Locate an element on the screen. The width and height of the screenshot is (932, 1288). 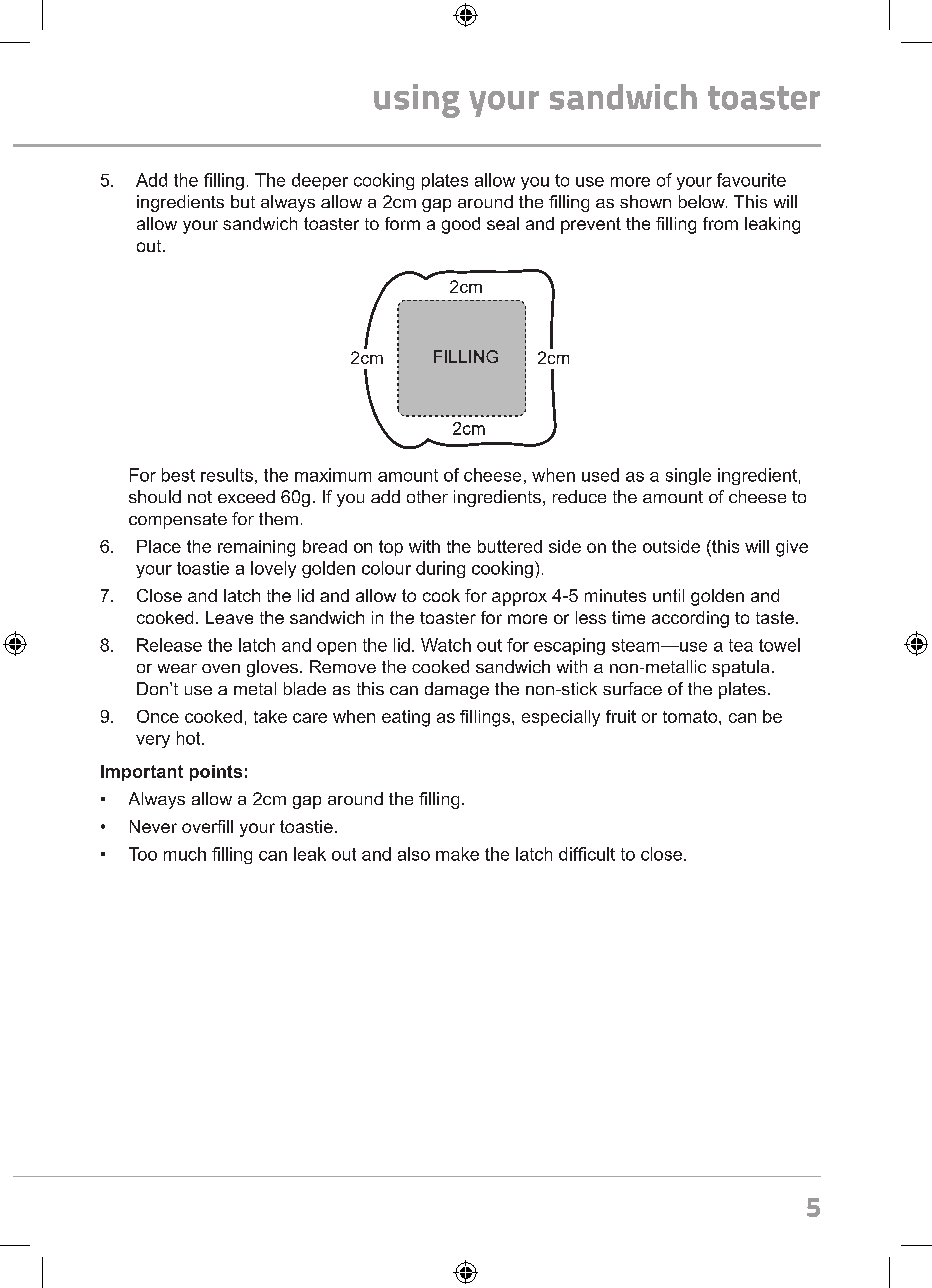
deeper is located at coordinates (320, 181).
